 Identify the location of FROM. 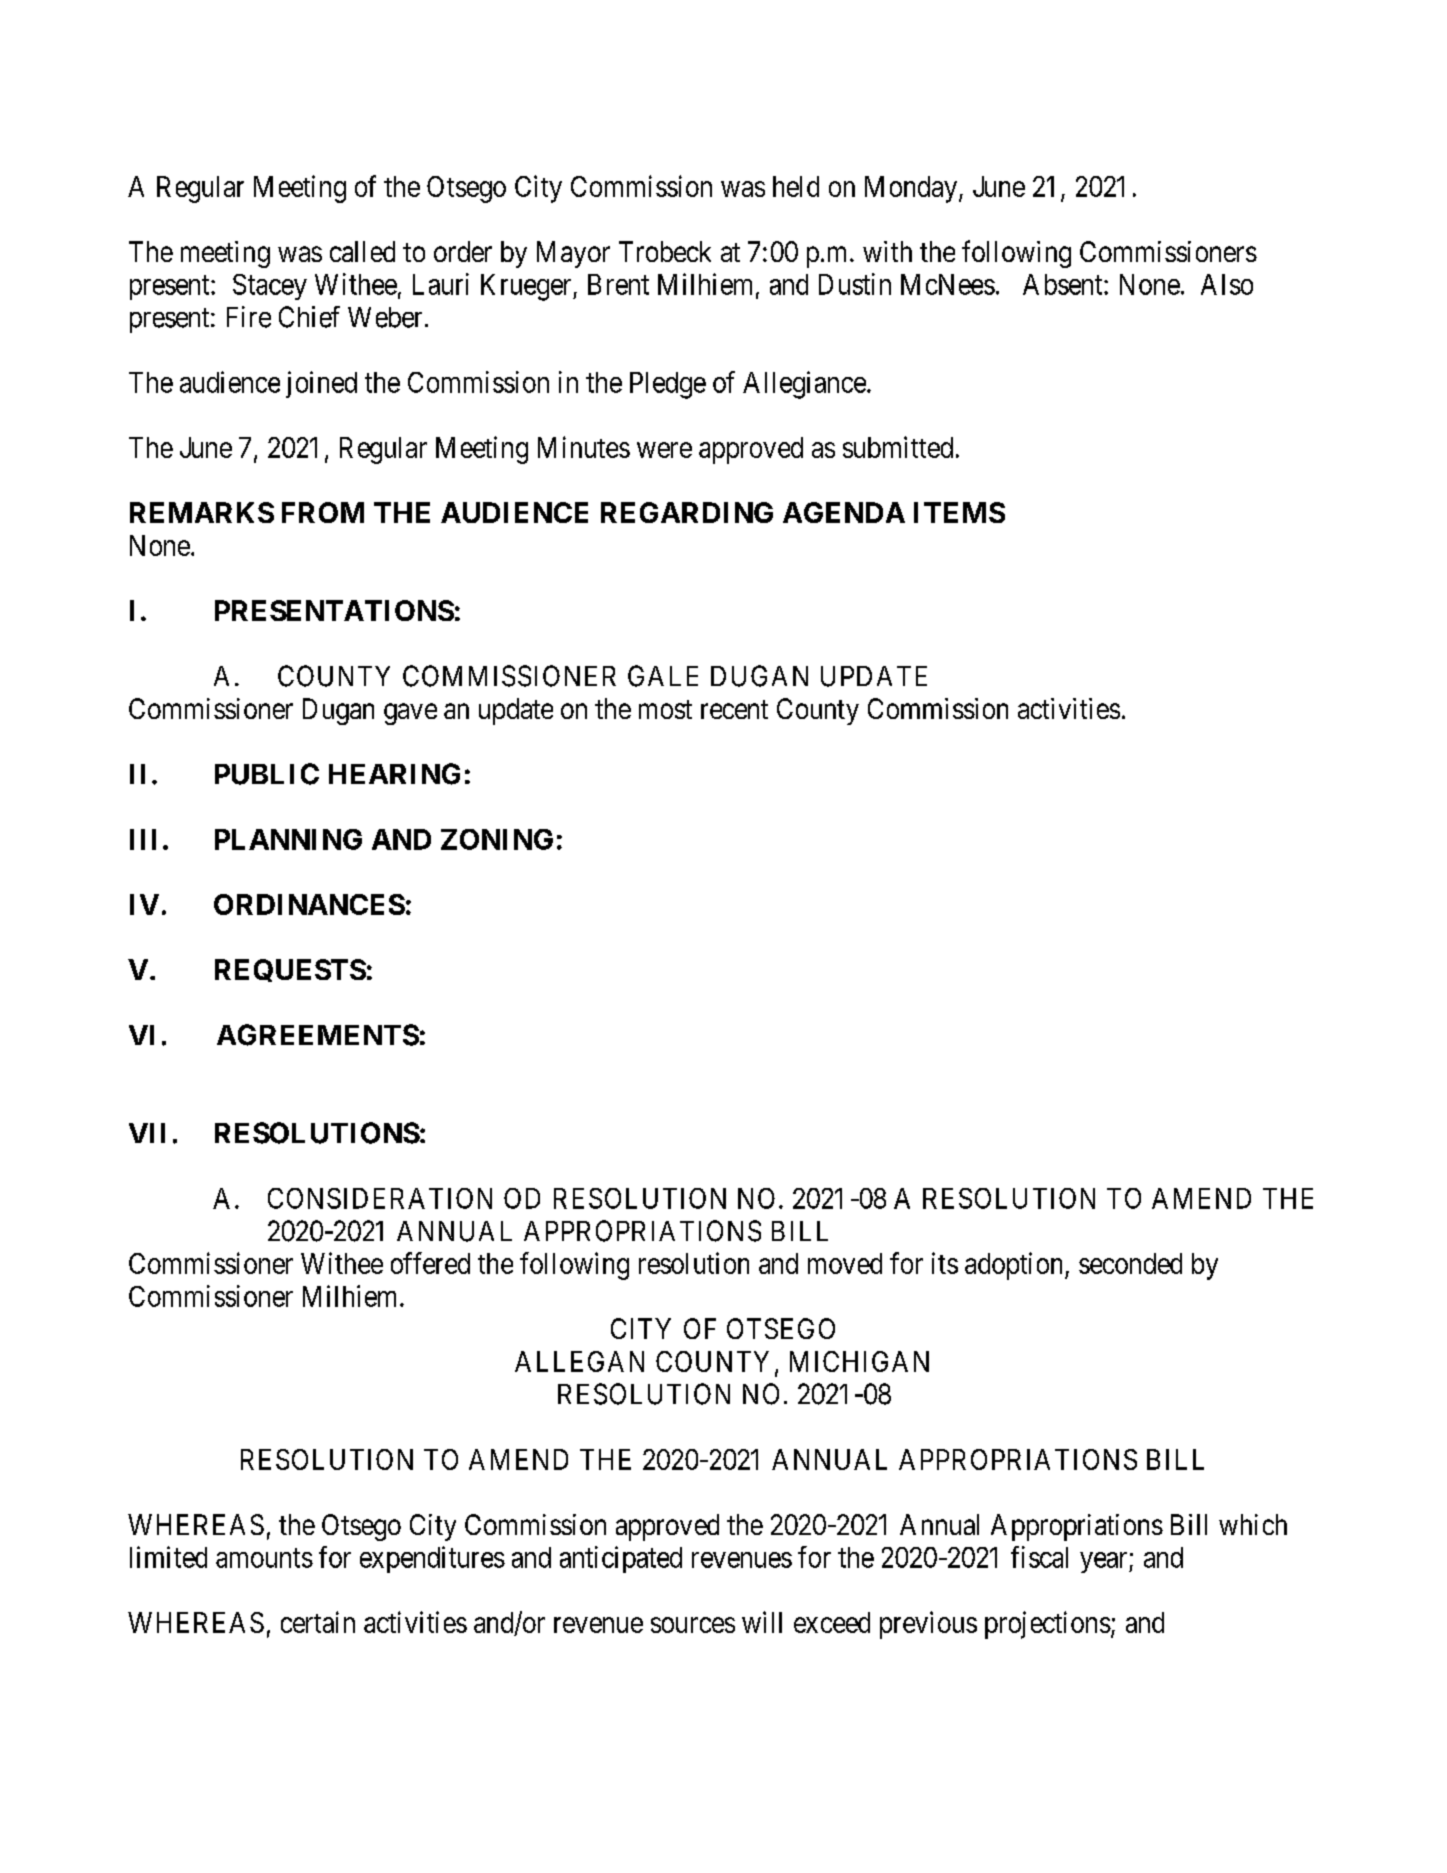
(323, 512).
